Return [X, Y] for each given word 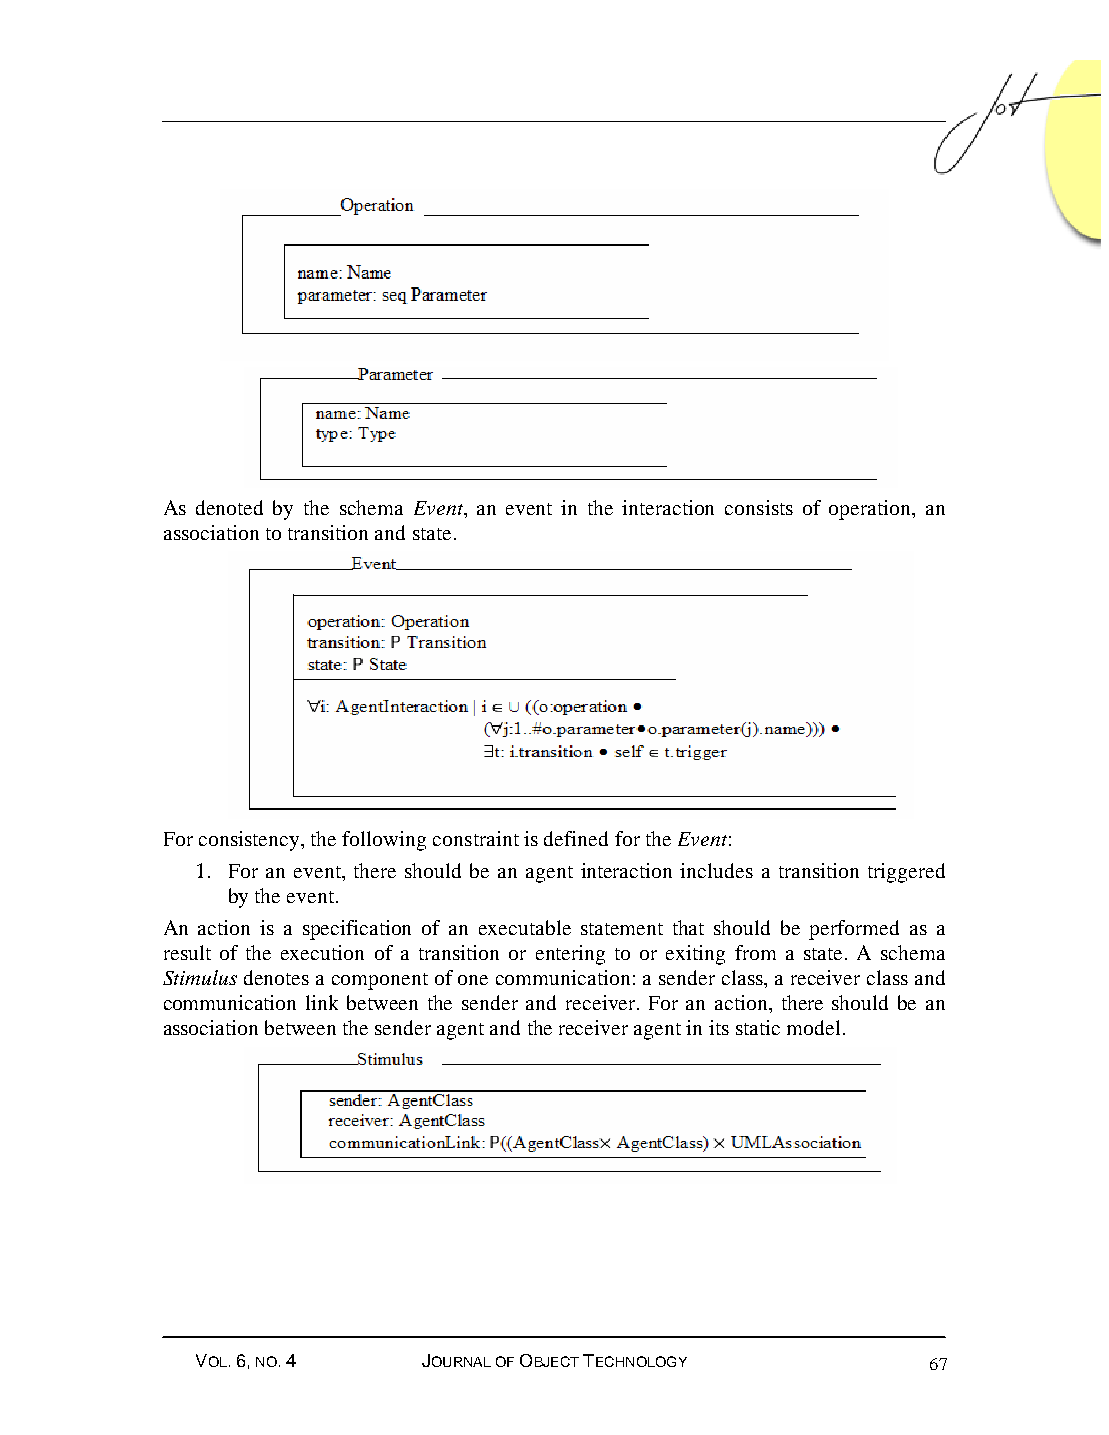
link [322, 1002]
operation [871, 510]
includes [716, 870]
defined [576, 838]
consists [759, 507]
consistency [250, 841]
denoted [229, 507]
